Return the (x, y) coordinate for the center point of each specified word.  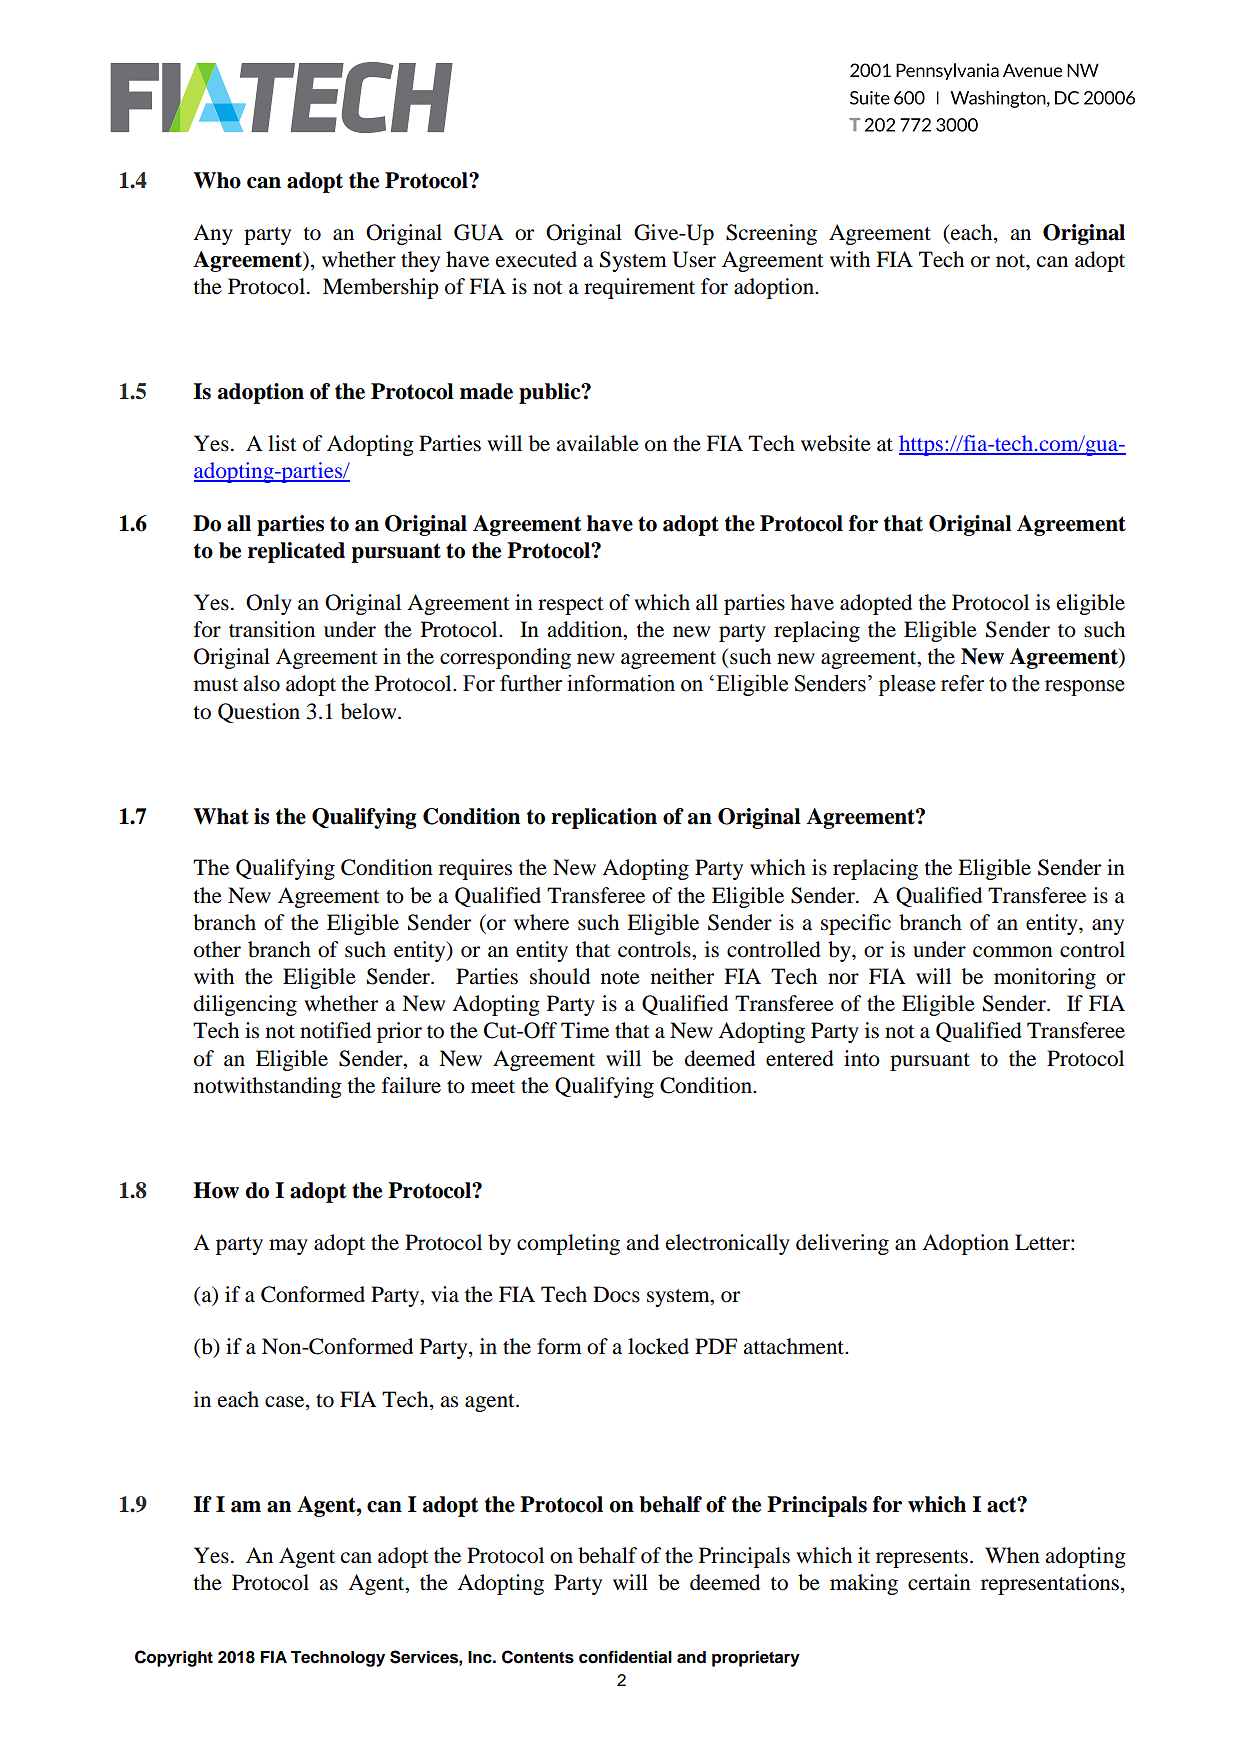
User (694, 259)
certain (939, 1582)
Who (217, 180)
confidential (625, 1657)
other (217, 949)
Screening (771, 234)
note (620, 978)
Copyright (174, 1658)
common (1013, 952)
